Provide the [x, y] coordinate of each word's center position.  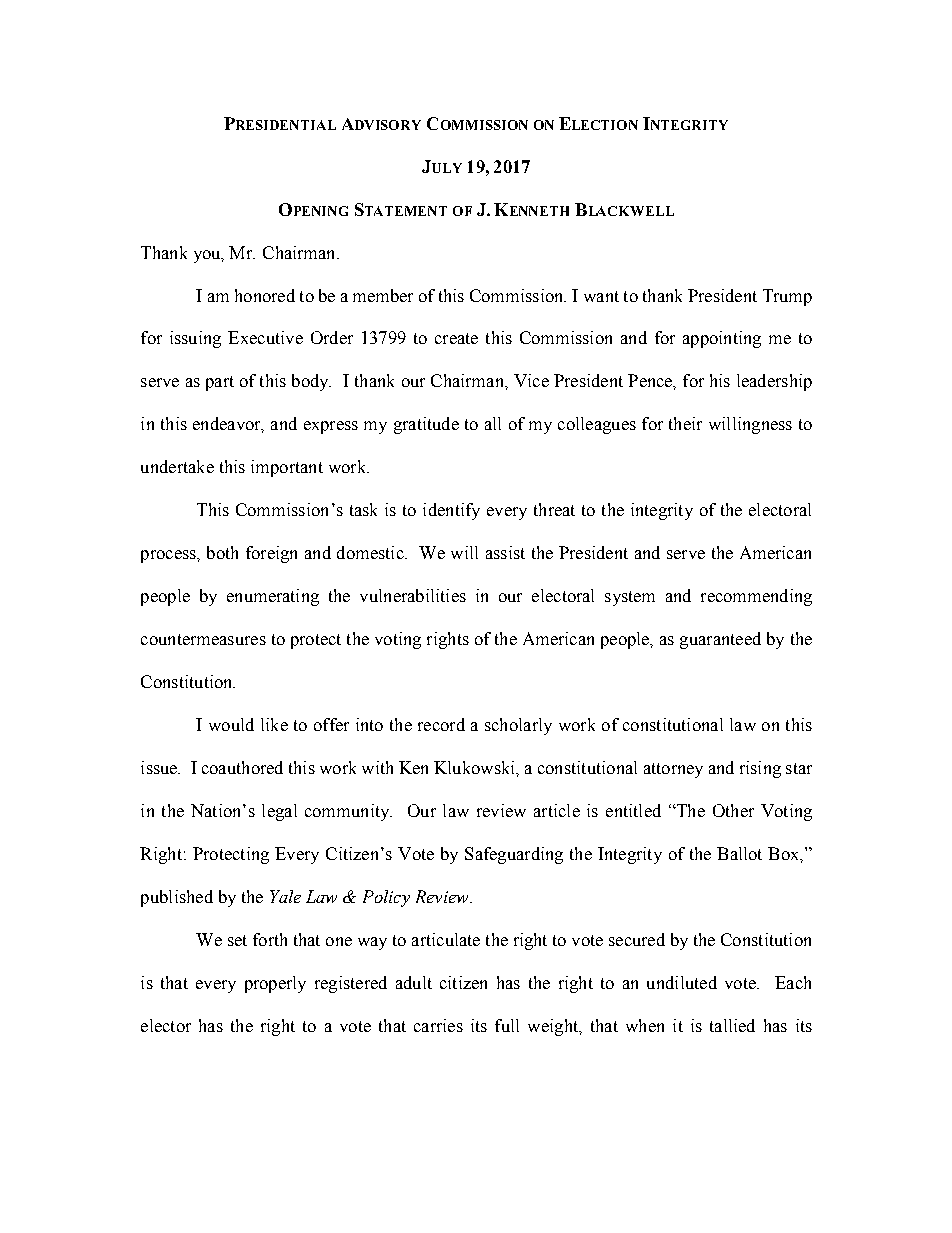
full [507, 1025]
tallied [732, 1025]
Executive [265, 337]
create [456, 338]
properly [275, 984]
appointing [722, 339]
